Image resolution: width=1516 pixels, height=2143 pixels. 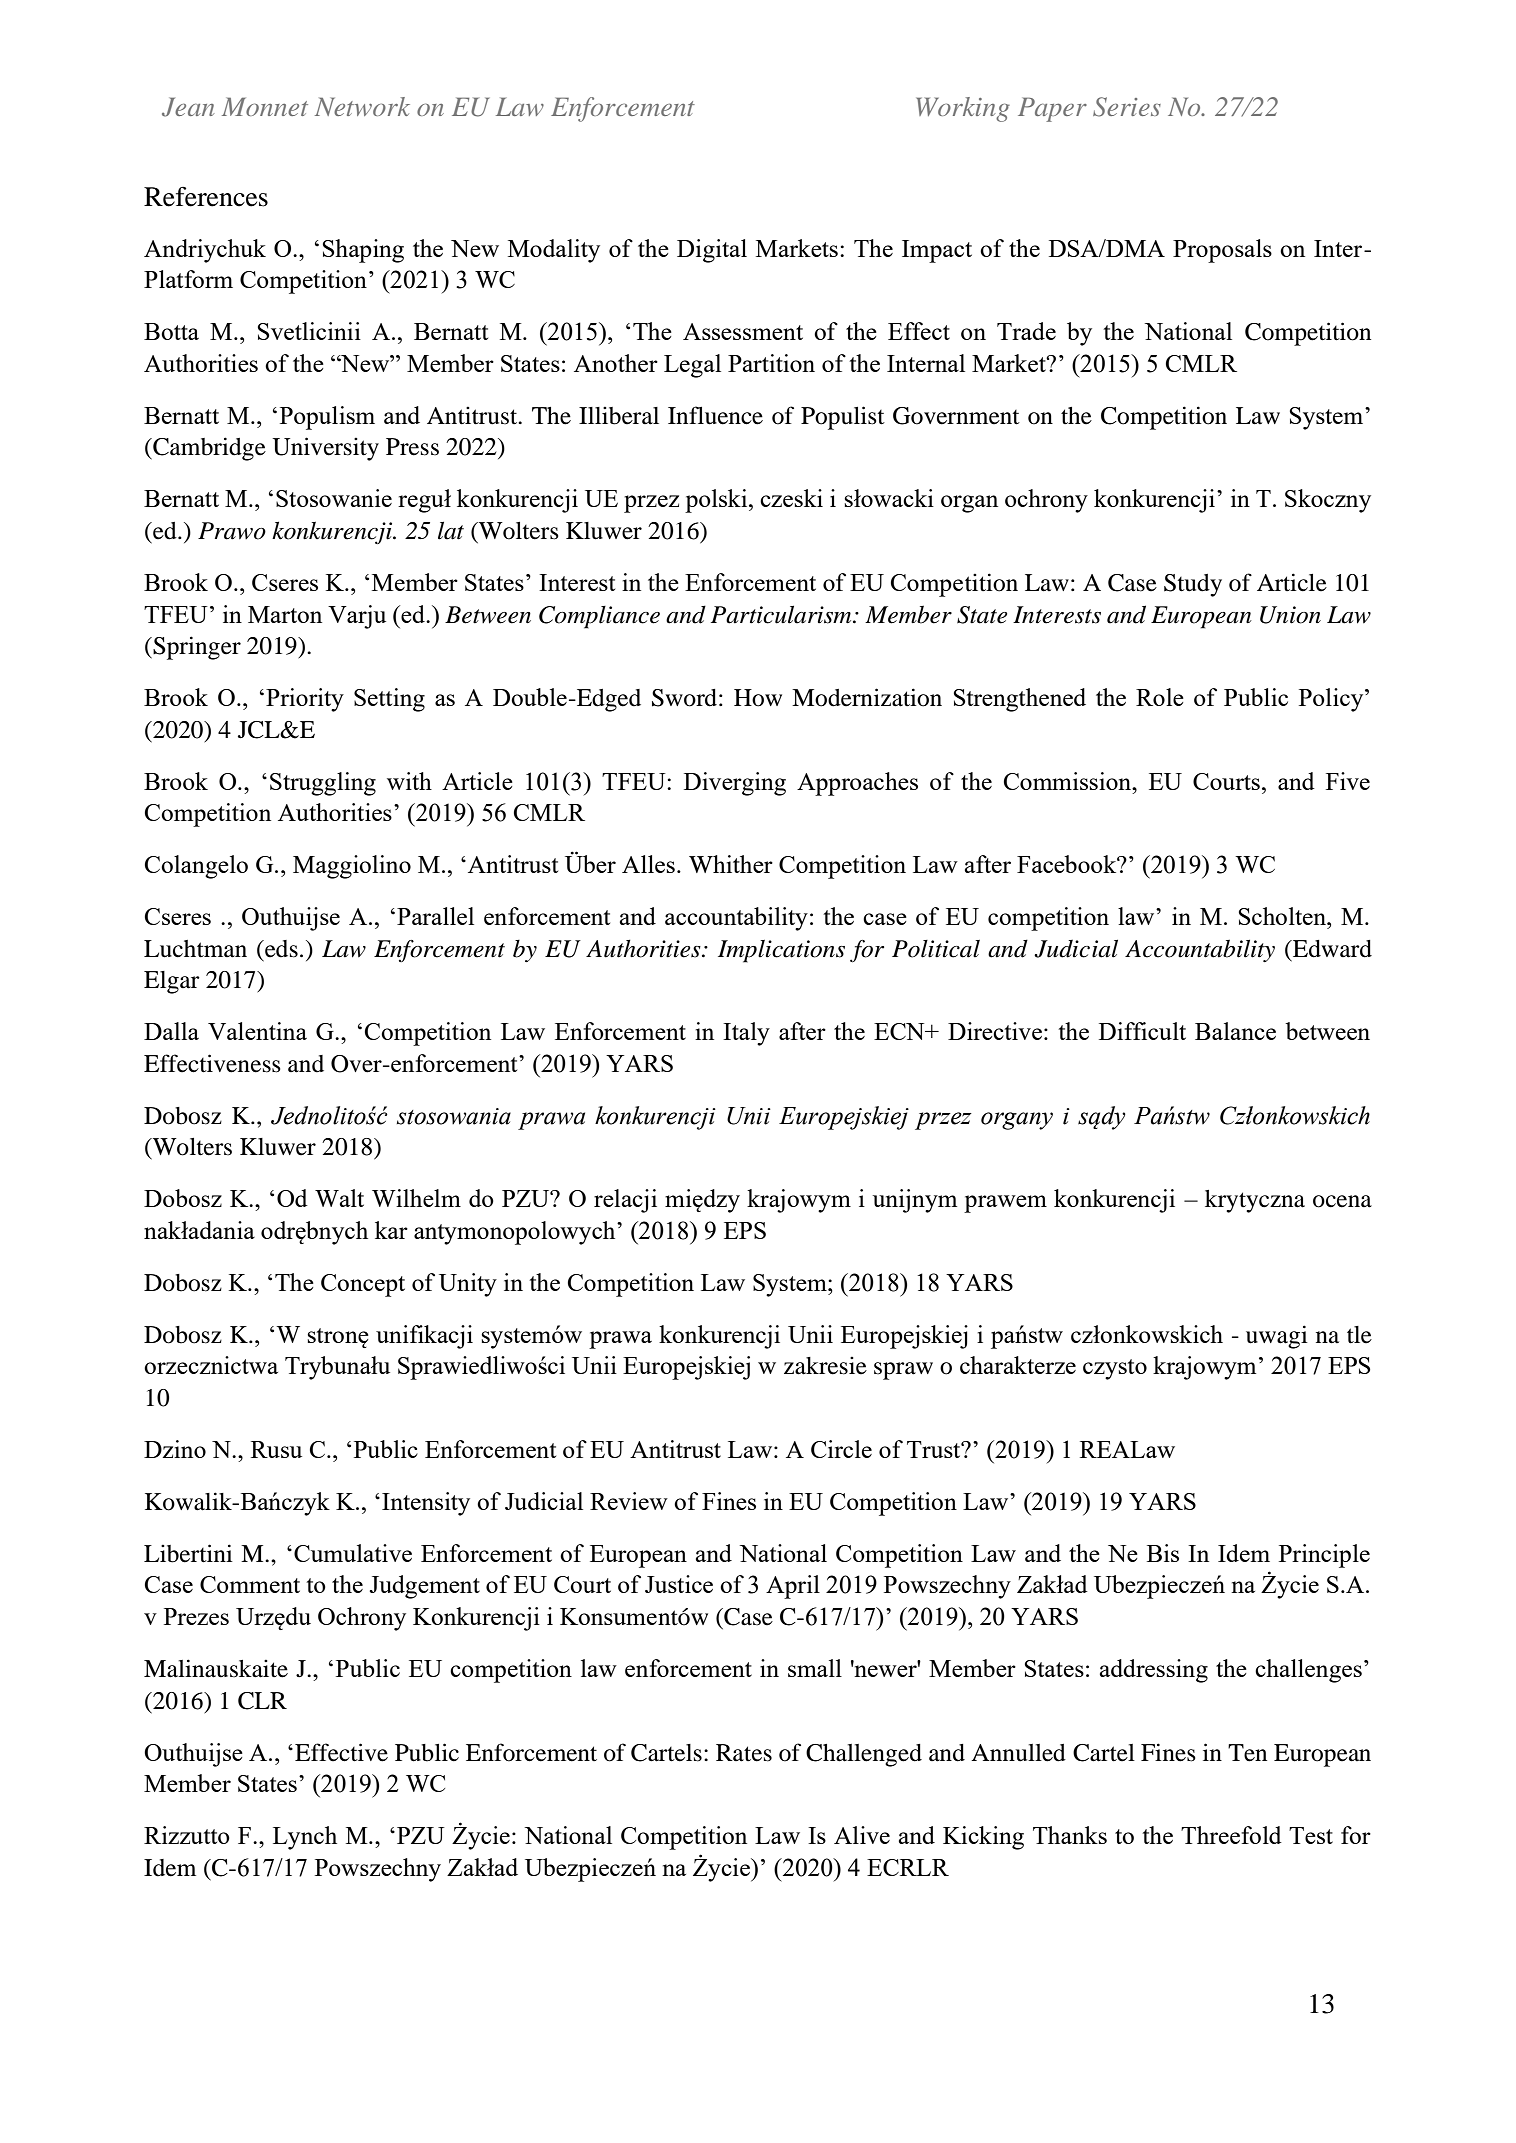 I want to click on eds, so click(x=280, y=949).
